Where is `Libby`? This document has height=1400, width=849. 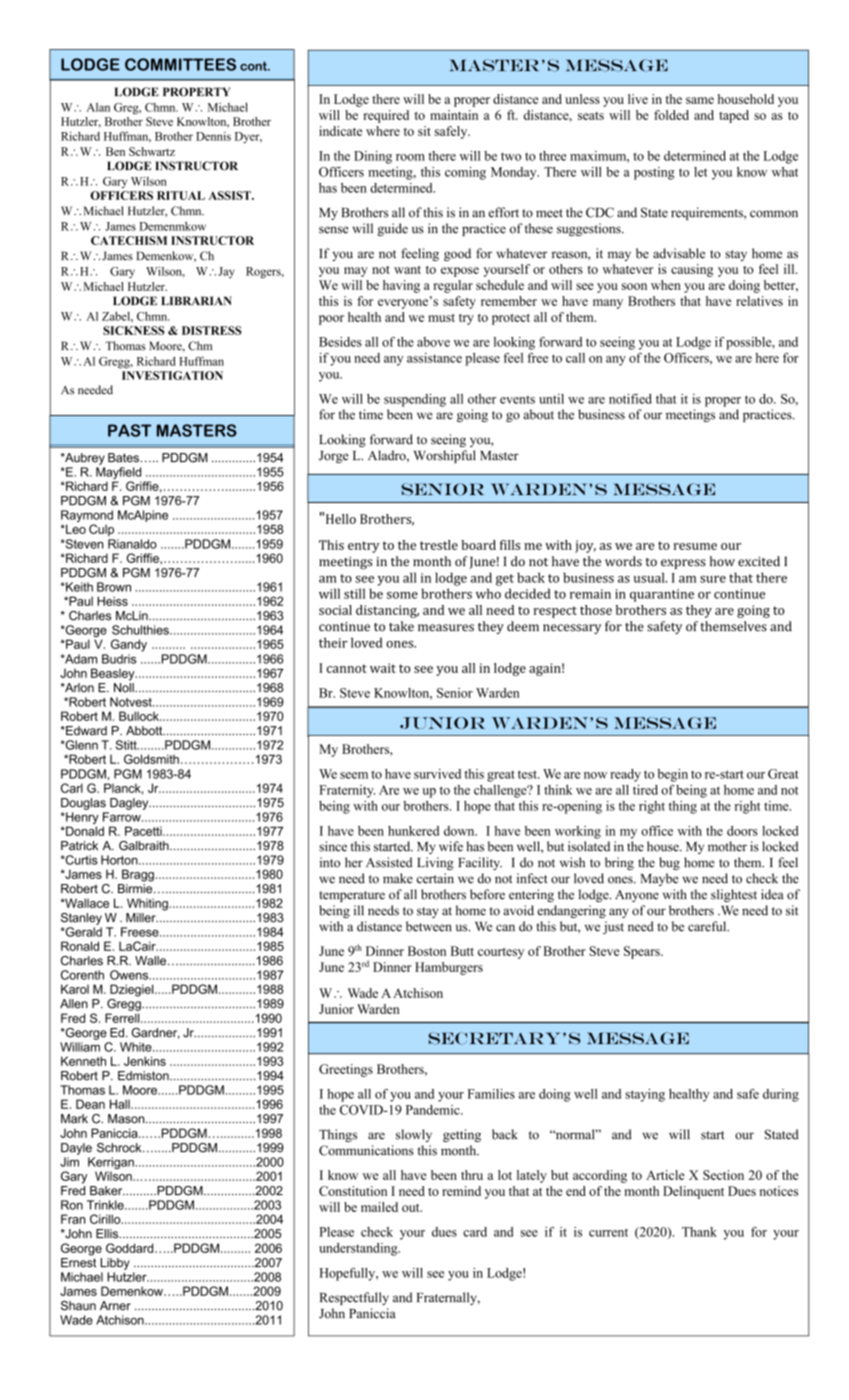
Libby is located at coordinates (115, 1264).
